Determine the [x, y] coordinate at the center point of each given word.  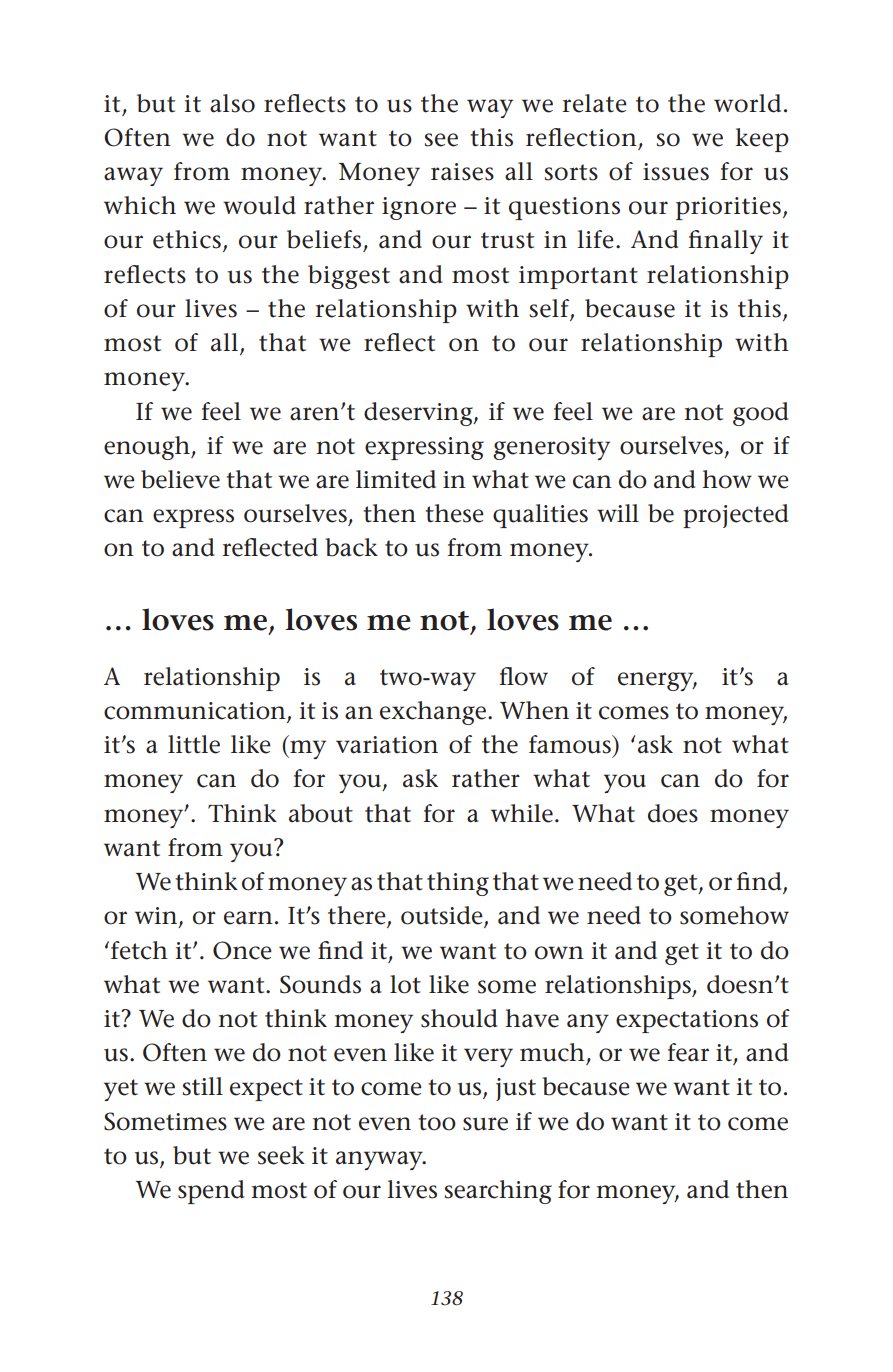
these [454, 513]
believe [180, 479]
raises [462, 172]
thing [458, 884]
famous [571, 744]
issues [676, 172]
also [232, 103]
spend [211, 1192]
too [437, 1122]
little [194, 744]
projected [735, 516]
